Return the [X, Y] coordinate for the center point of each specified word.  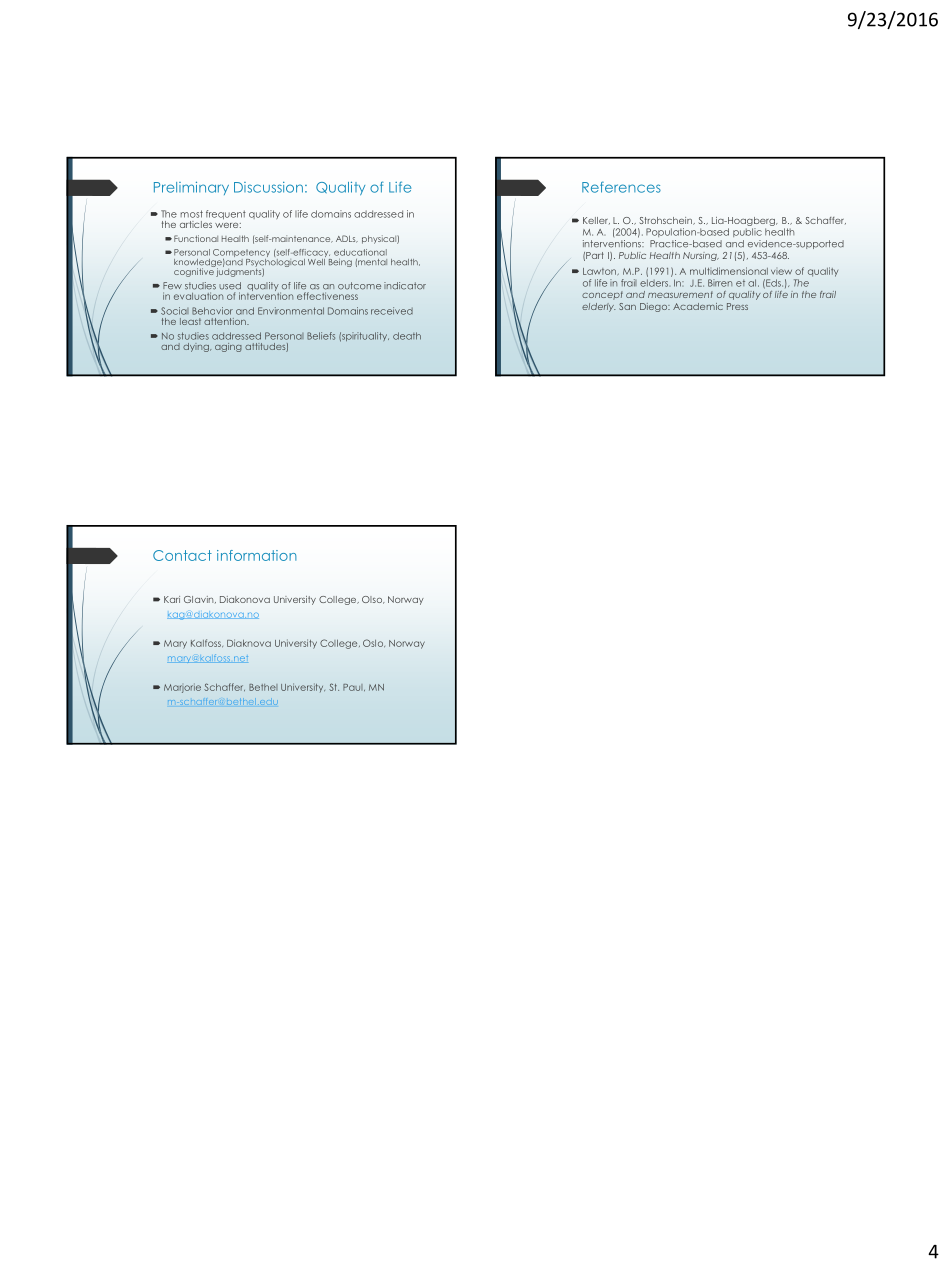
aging [228, 347]
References [621, 187]
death [407, 336]
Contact [182, 555]
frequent [226, 214]
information [257, 555]
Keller [596, 220]
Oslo [374, 643]
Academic [698, 306]
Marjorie [182, 688]
